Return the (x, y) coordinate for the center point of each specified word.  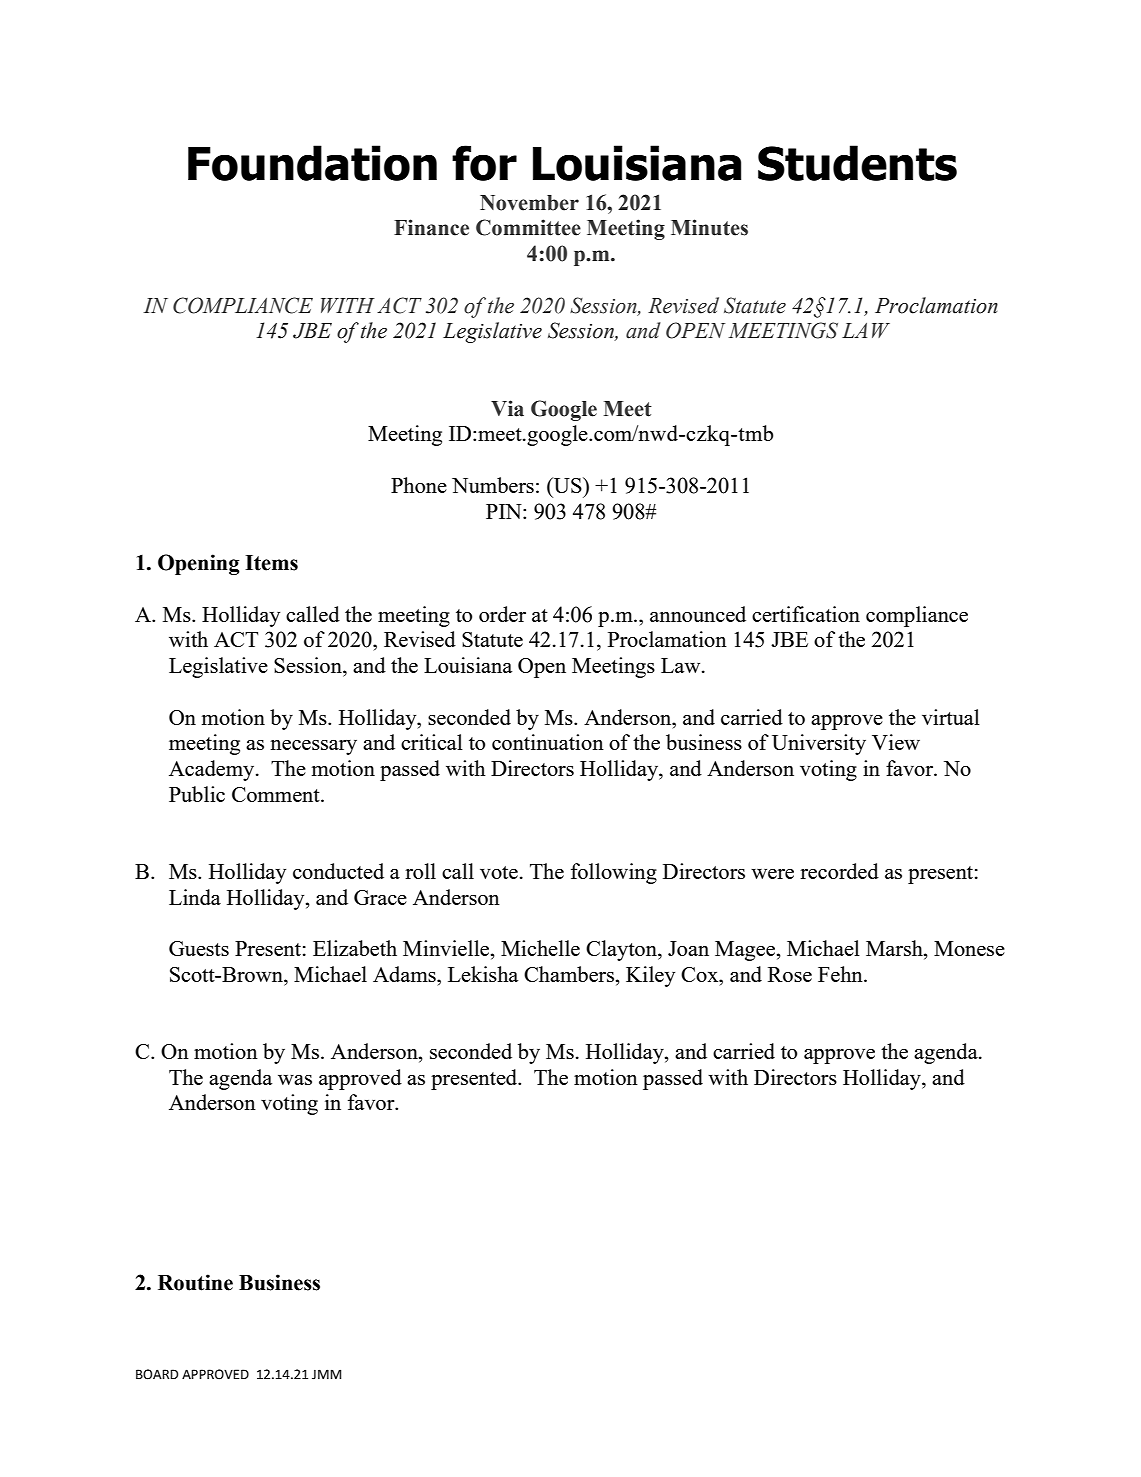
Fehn (841, 974)
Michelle (540, 948)
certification (806, 614)
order (502, 614)
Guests (199, 948)
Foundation (312, 163)
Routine (195, 1282)
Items (271, 563)
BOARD (157, 1374)
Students (857, 163)
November (529, 203)
